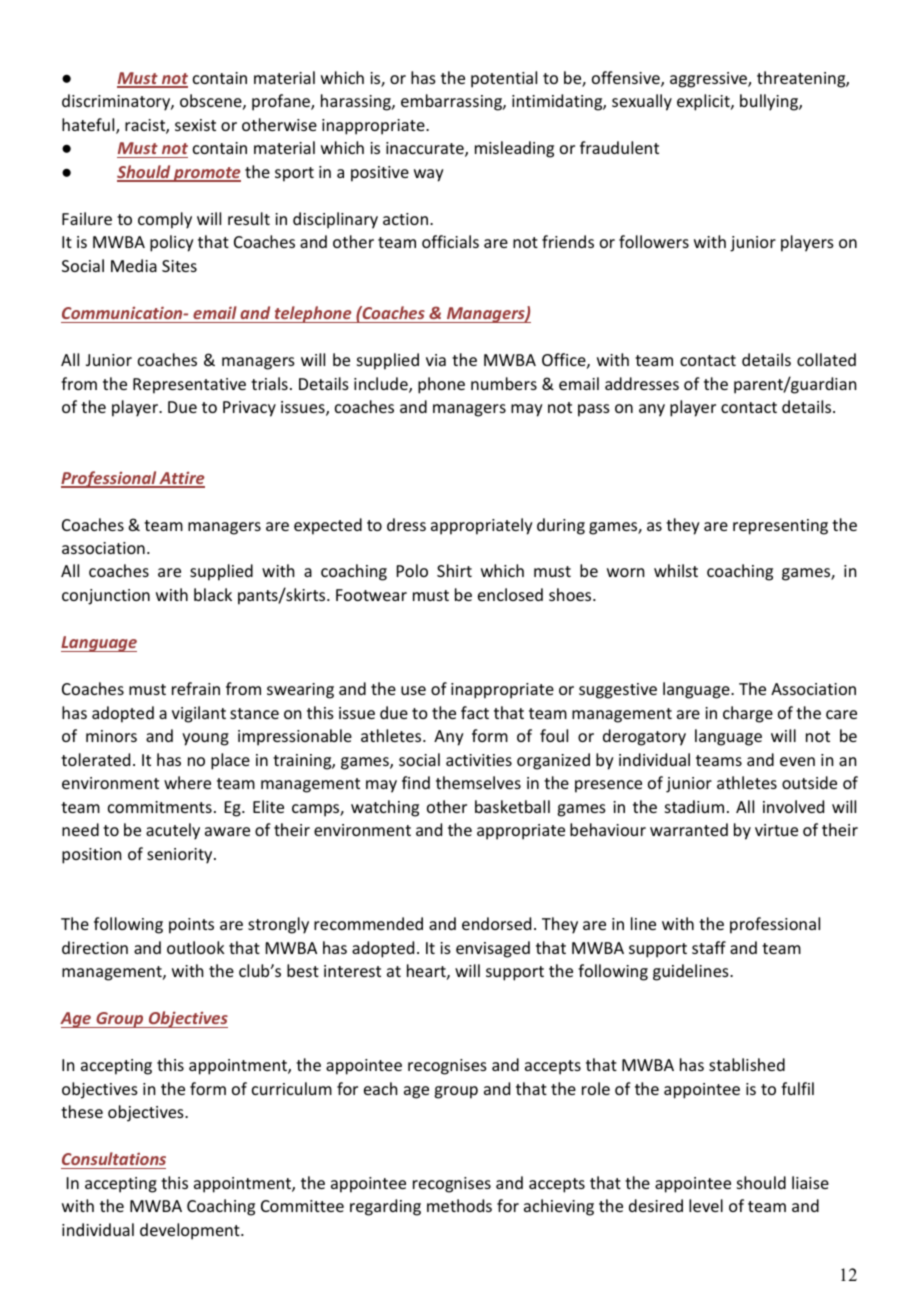 Image resolution: width=924 pixels, height=1307 pixels. What do you see at coordinates (191, 1231) in the screenshot?
I see `development` at bounding box center [191, 1231].
